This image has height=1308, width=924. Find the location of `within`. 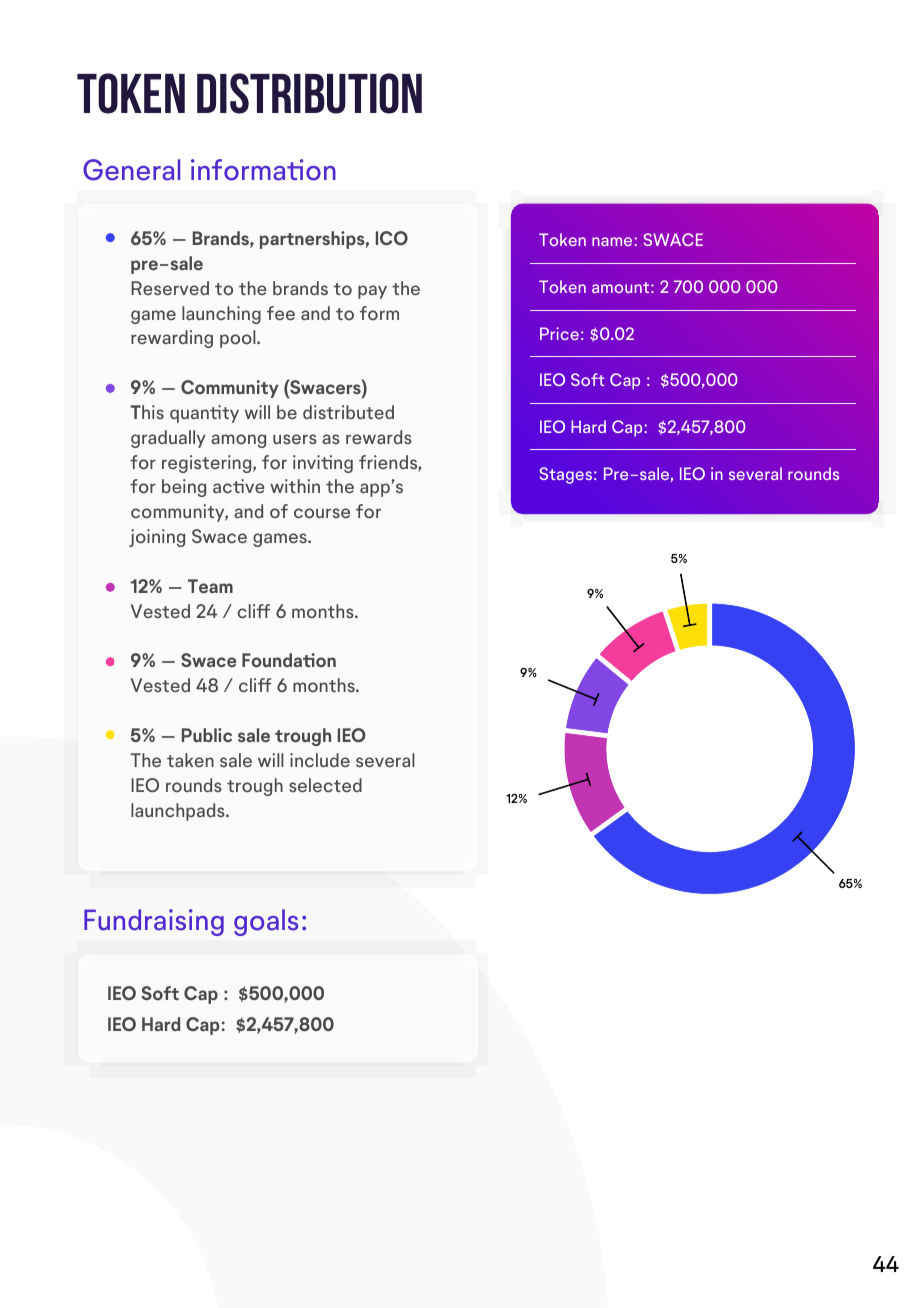

within is located at coordinates (295, 486).
